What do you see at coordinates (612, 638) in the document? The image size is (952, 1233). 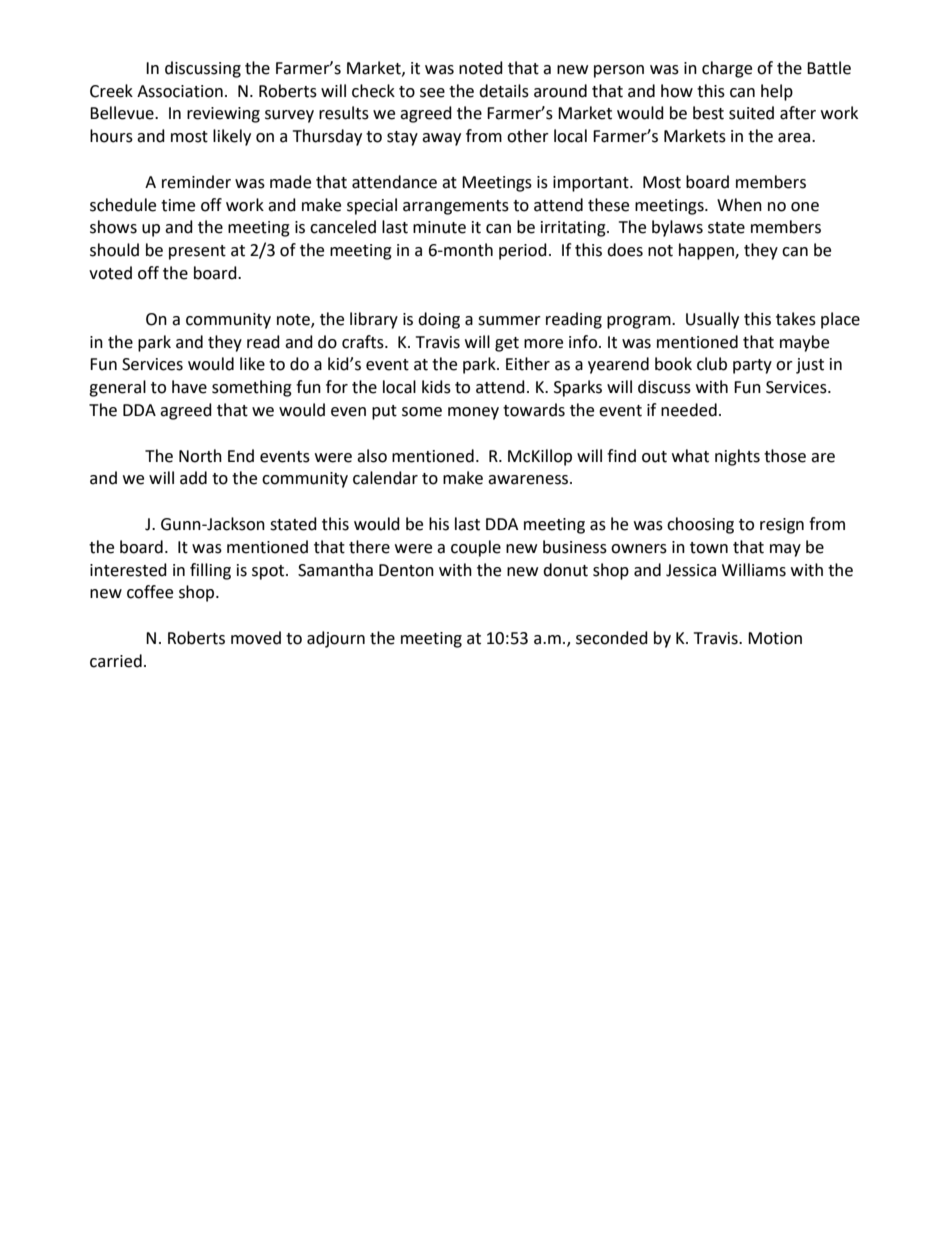 I see `seconded` at bounding box center [612, 638].
